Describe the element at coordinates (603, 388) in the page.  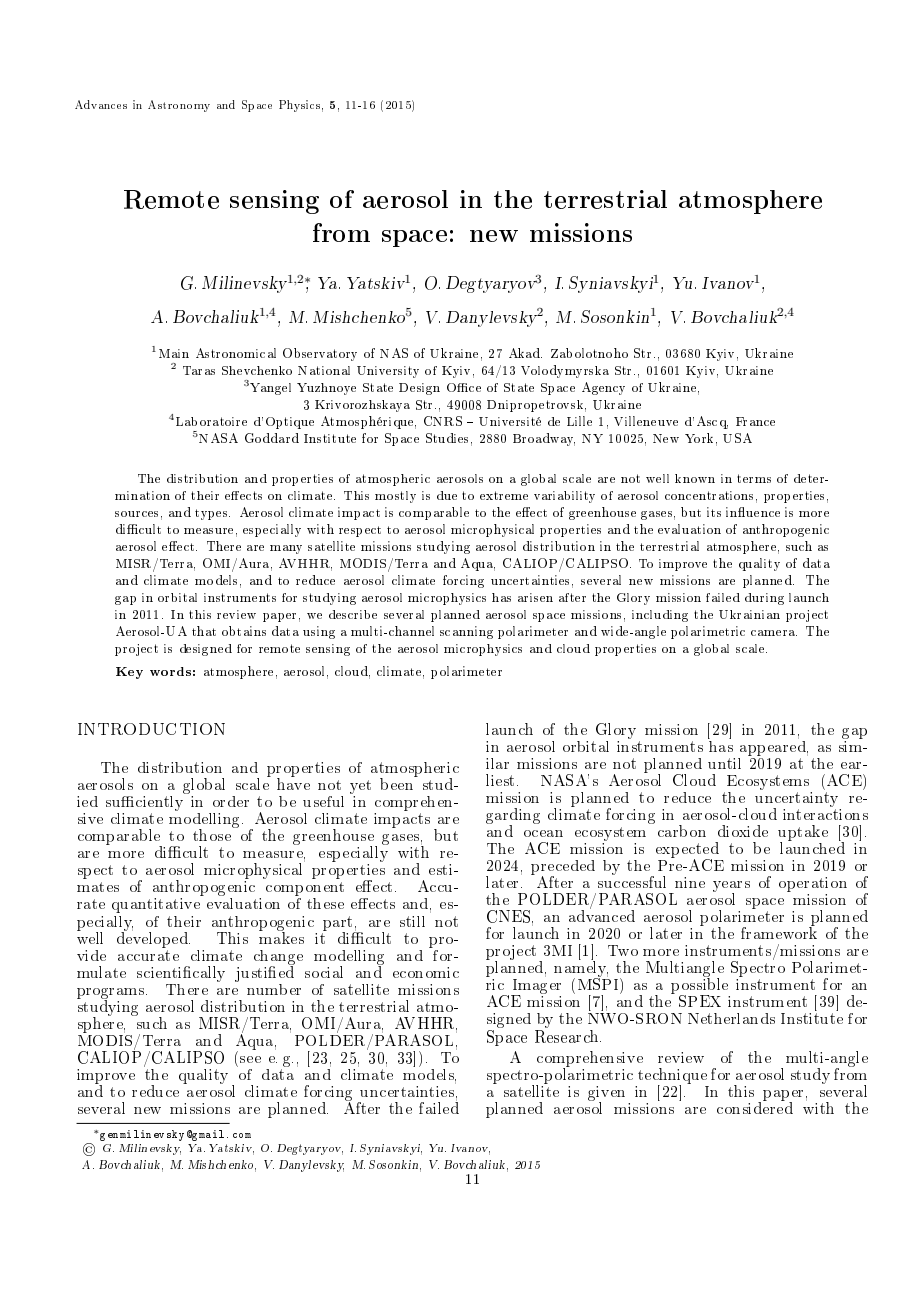
I see `Agency` at that location.
